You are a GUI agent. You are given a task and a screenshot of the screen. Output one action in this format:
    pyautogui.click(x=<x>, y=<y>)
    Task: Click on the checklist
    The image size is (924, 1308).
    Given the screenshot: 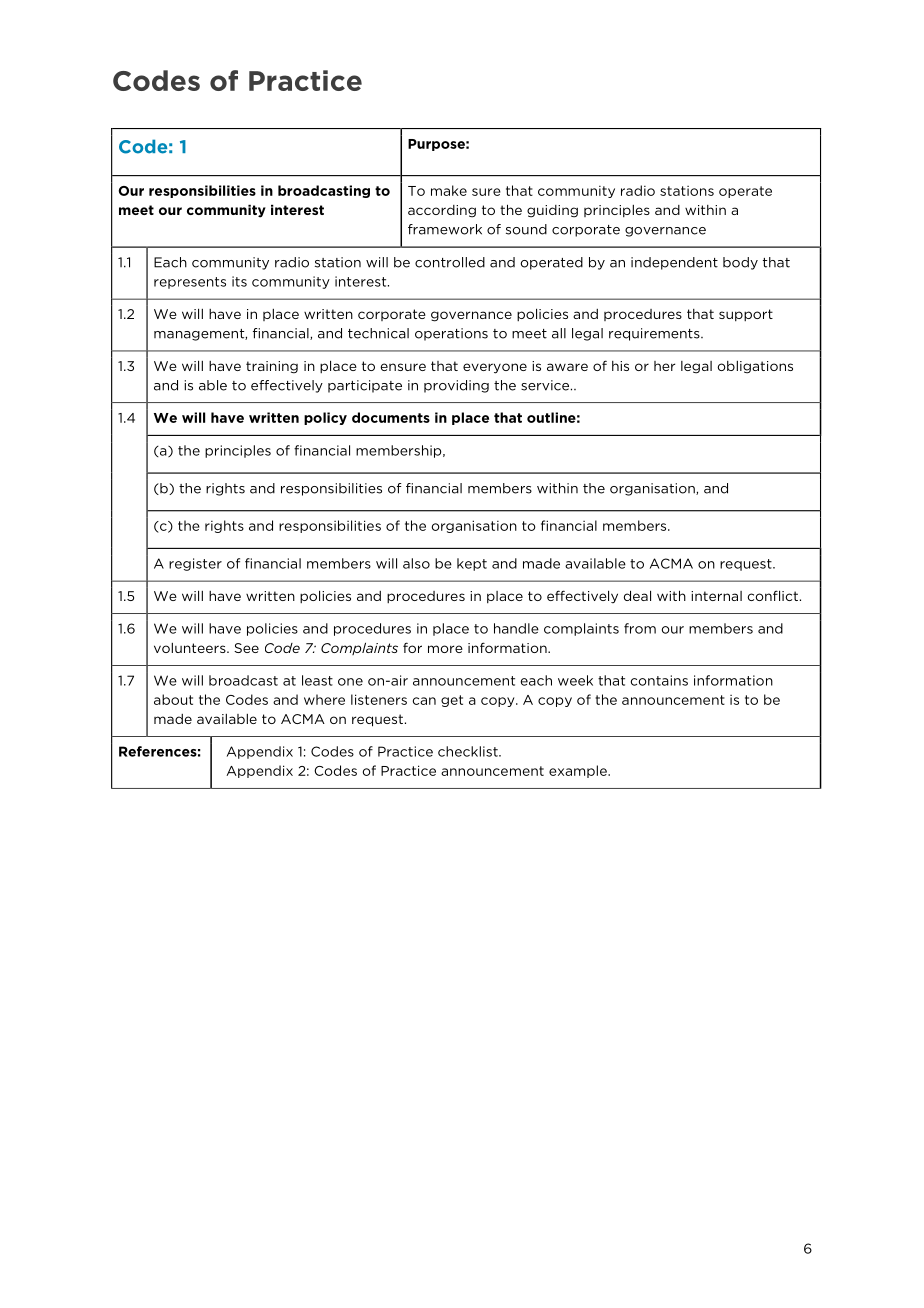 What is the action you would take?
    pyautogui.click(x=469, y=751)
